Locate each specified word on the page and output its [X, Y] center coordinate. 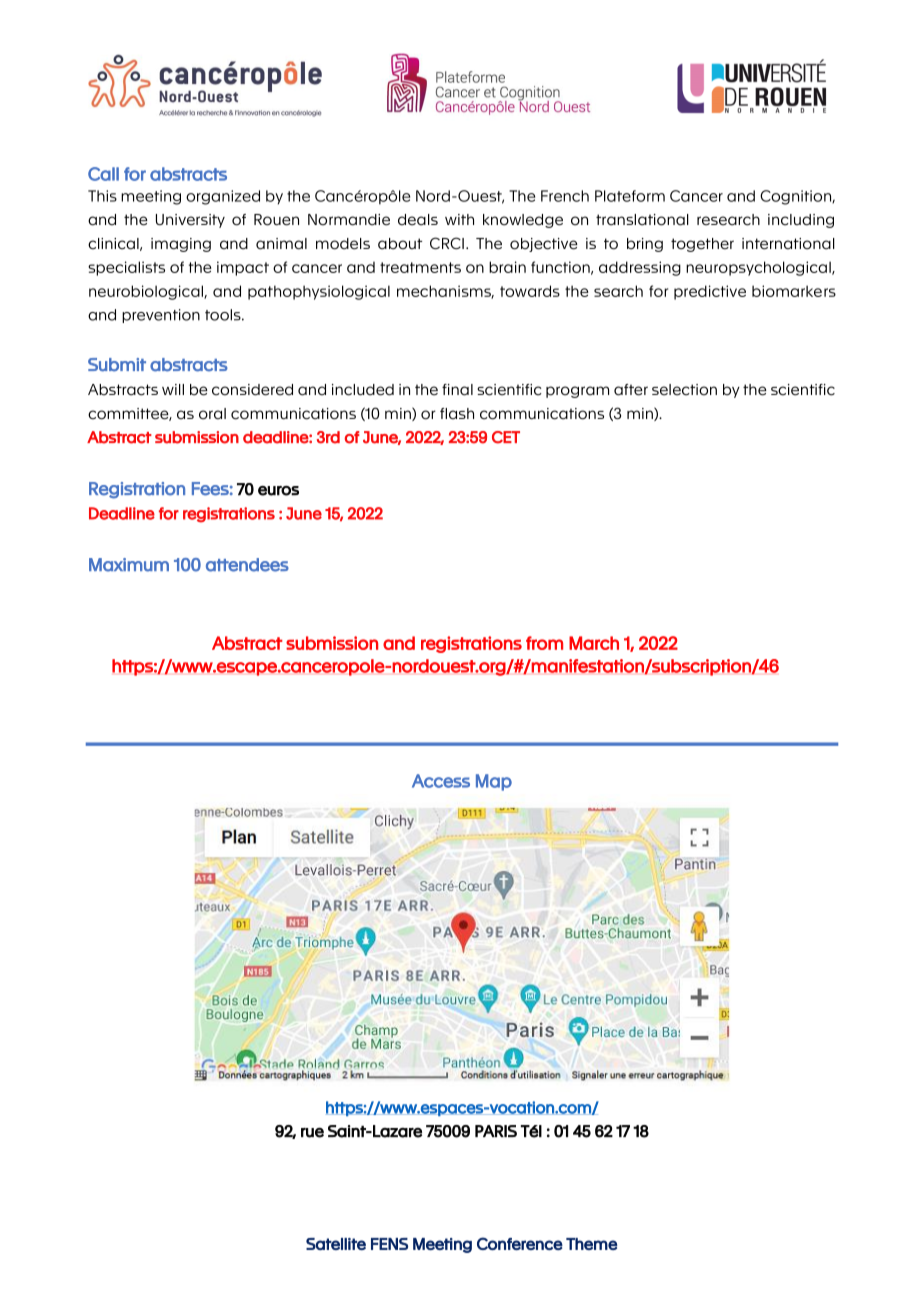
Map [494, 782]
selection [684, 390]
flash [457, 414]
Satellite [336, 1244]
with [459, 219]
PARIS [496, 1131]
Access [441, 781]
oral [212, 414]
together [702, 245]
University [190, 221]
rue [312, 1132]
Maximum [129, 565]
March [594, 643]
